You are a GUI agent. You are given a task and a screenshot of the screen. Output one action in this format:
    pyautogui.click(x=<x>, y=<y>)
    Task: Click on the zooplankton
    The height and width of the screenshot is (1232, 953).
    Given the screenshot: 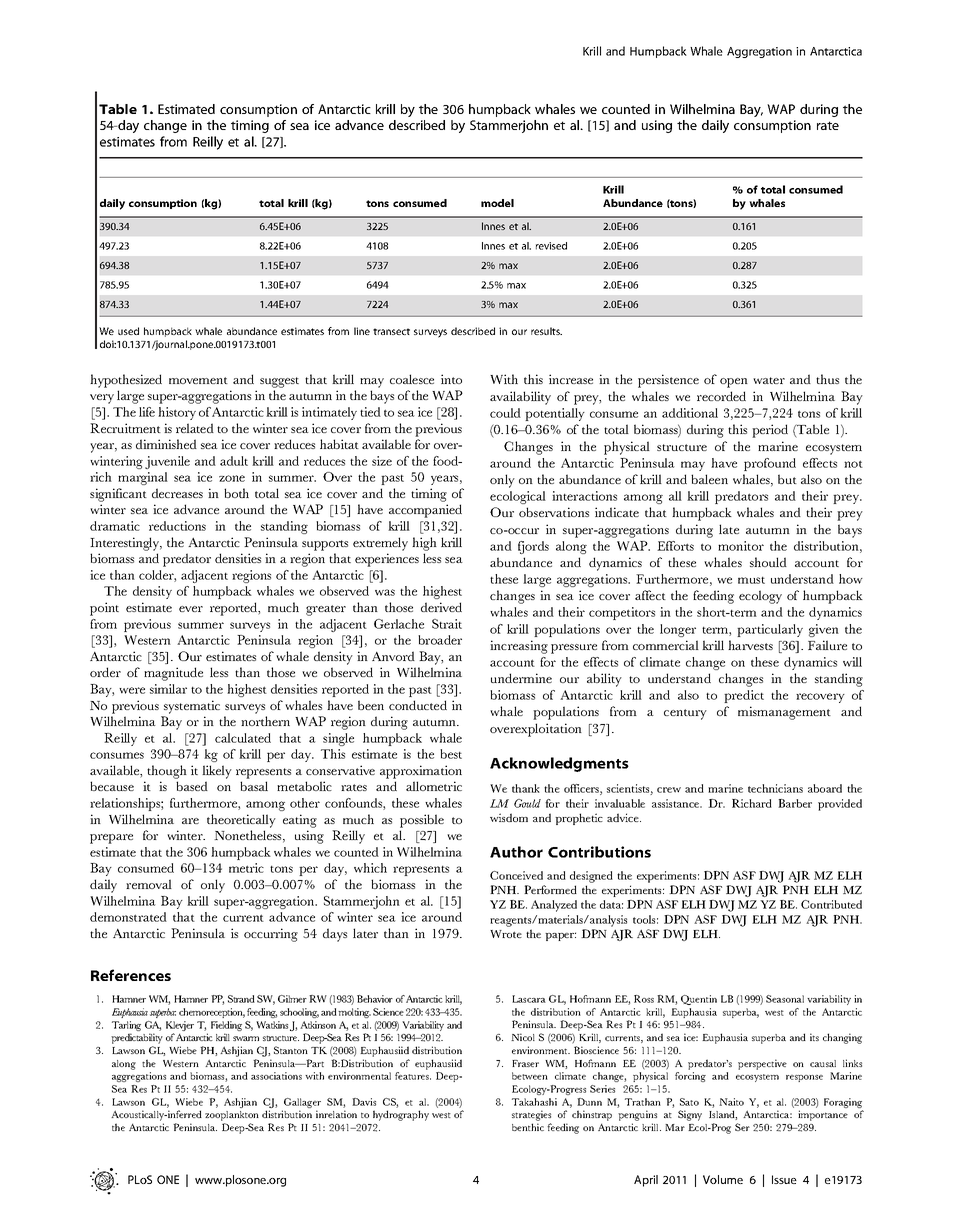 What is the action you would take?
    pyautogui.click(x=232, y=1116)
